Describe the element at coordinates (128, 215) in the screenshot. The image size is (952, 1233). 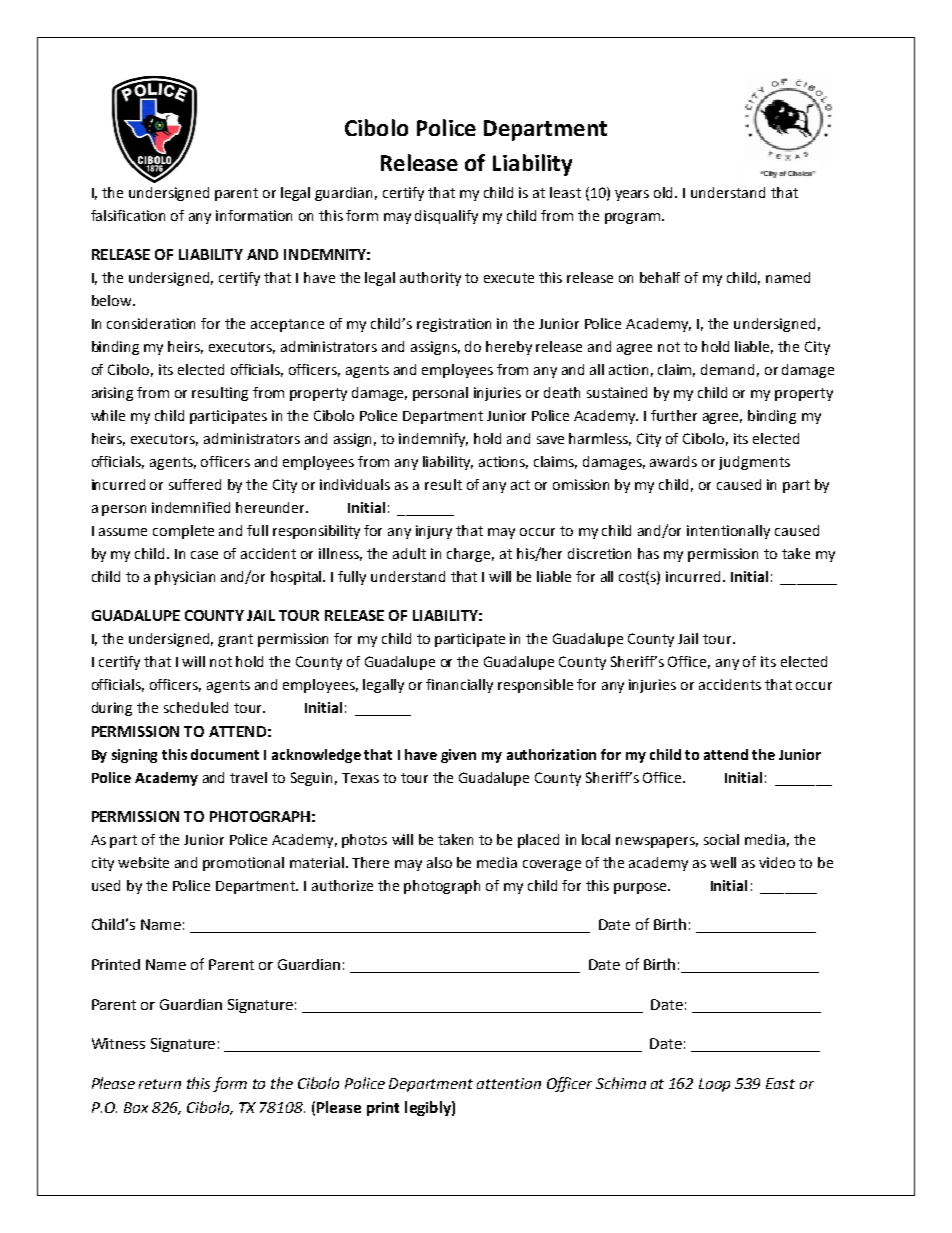
I see `falsification` at that location.
